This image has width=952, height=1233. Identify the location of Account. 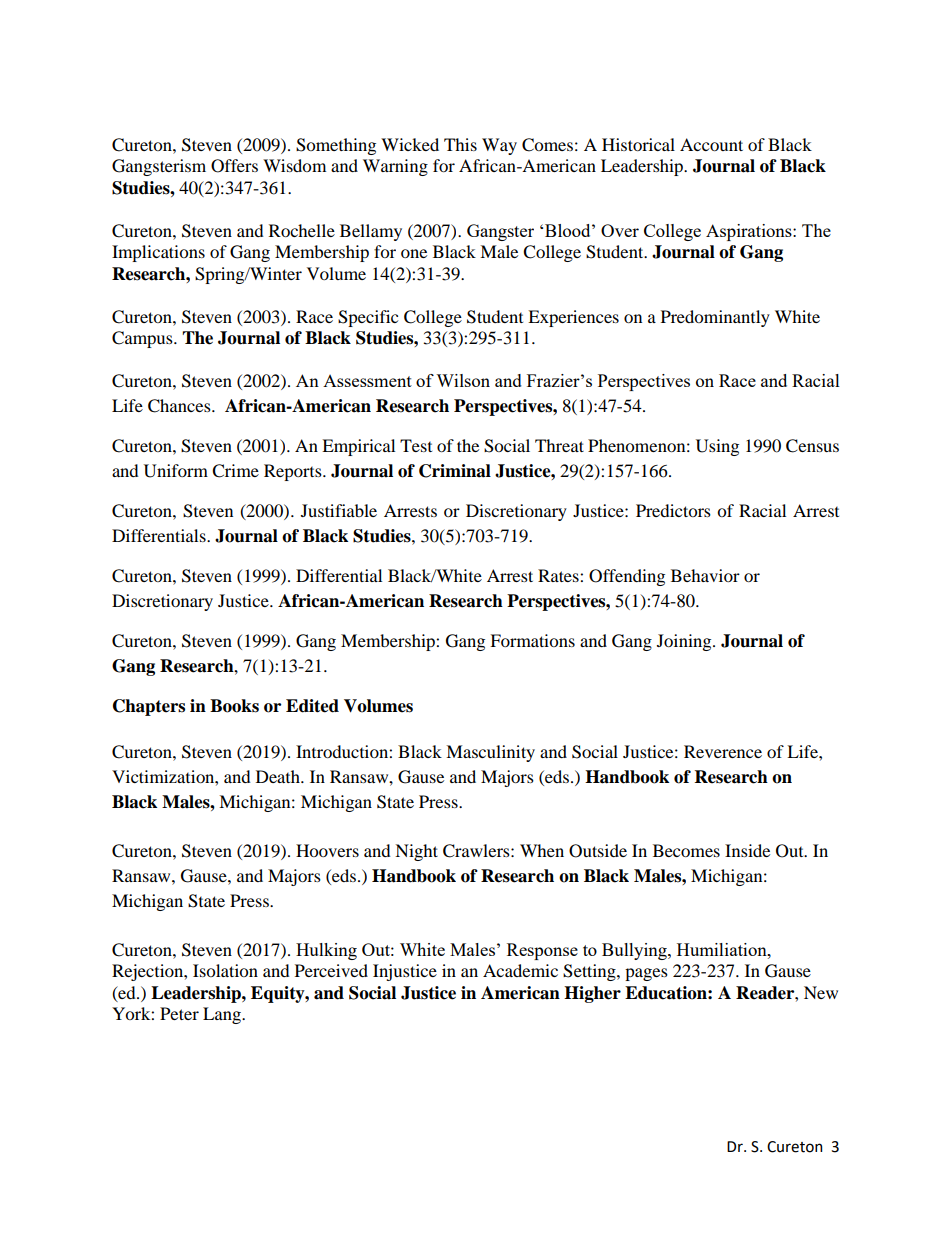
(711, 144).
